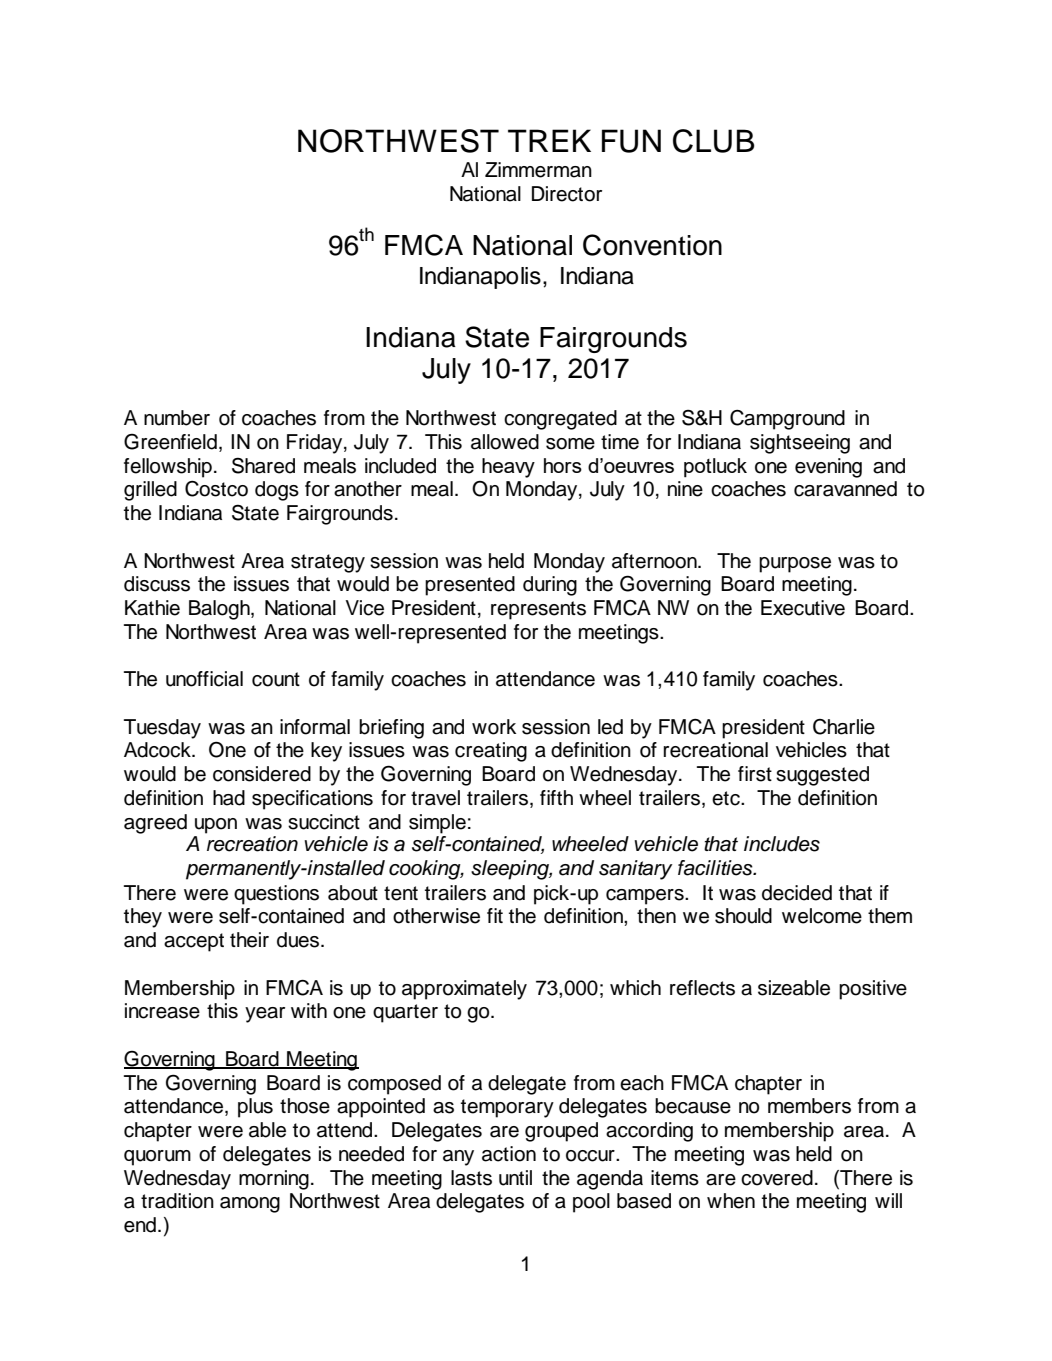 This image has width=1052, height=1361. Describe the element at coordinates (549, 140) in the image. I see `TREK` at that location.
